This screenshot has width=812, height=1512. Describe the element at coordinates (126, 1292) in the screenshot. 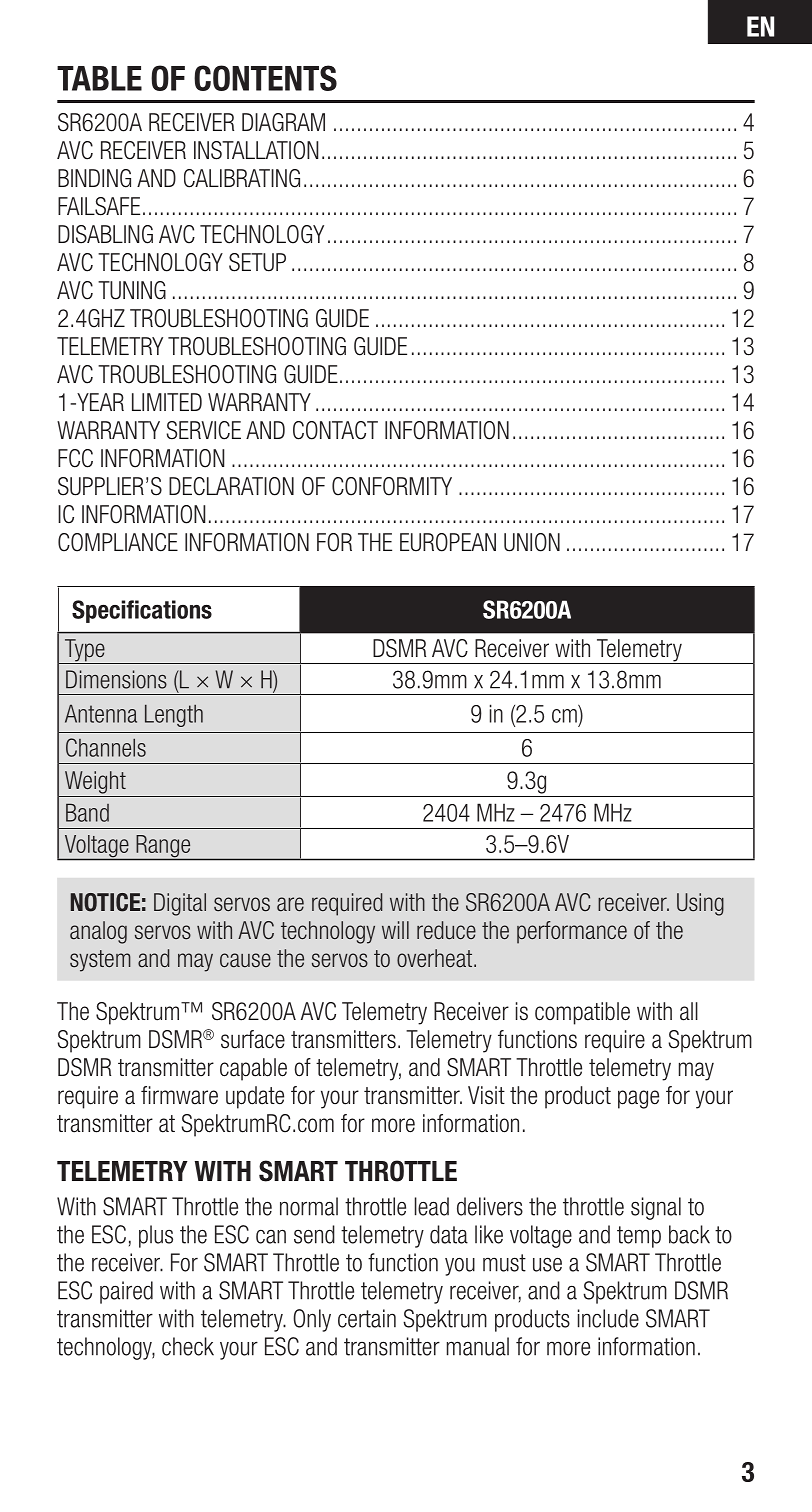

I see `paired` at that location.
